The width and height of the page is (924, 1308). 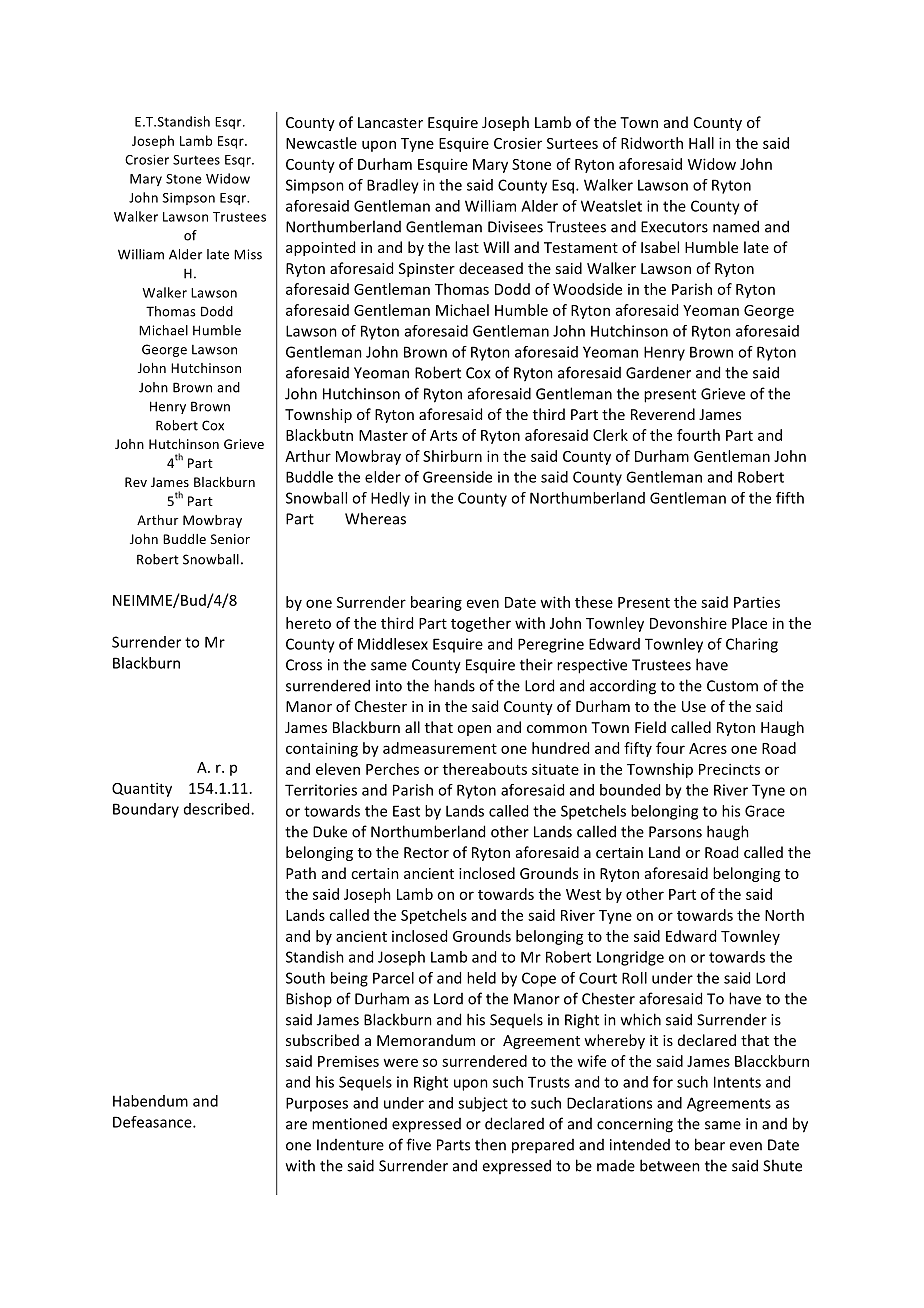 I want to click on Newcastle, so click(x=321, y=143).
